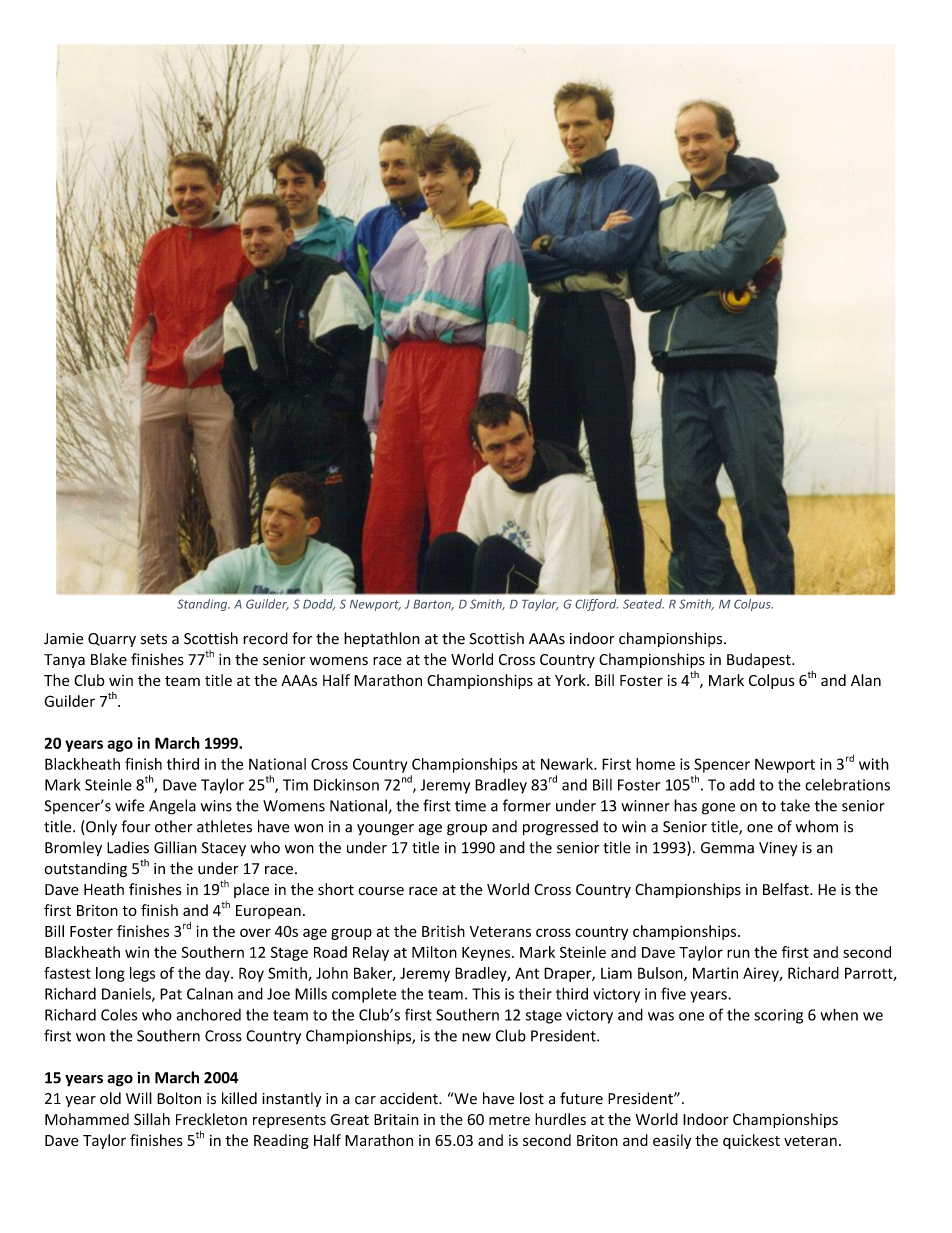  What do you see at coordinates (154, 639) in the document?
I see `sets` at bounding box center [154, 639].
